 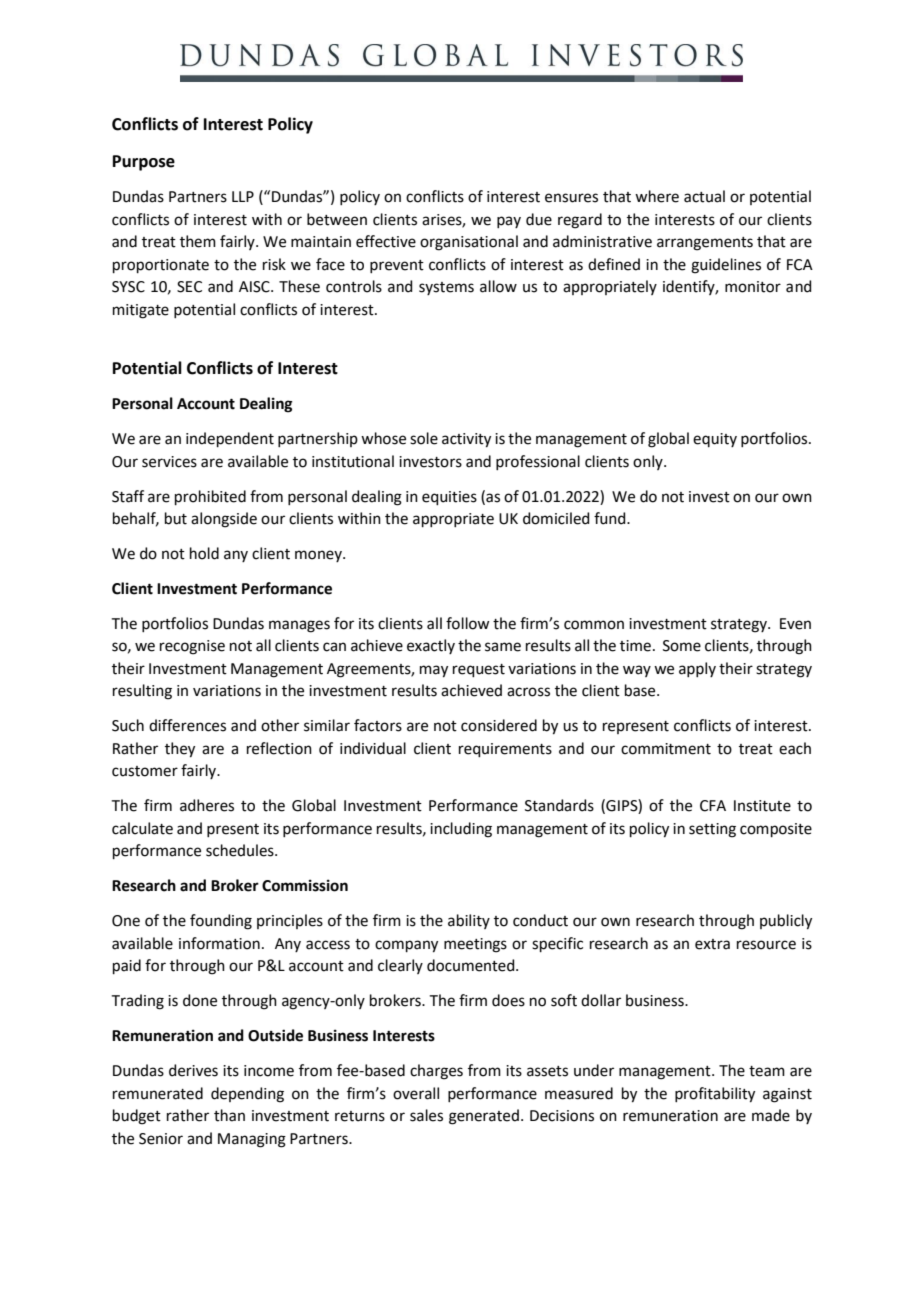 I want to click on CFA, so click(x=713, y=806).
